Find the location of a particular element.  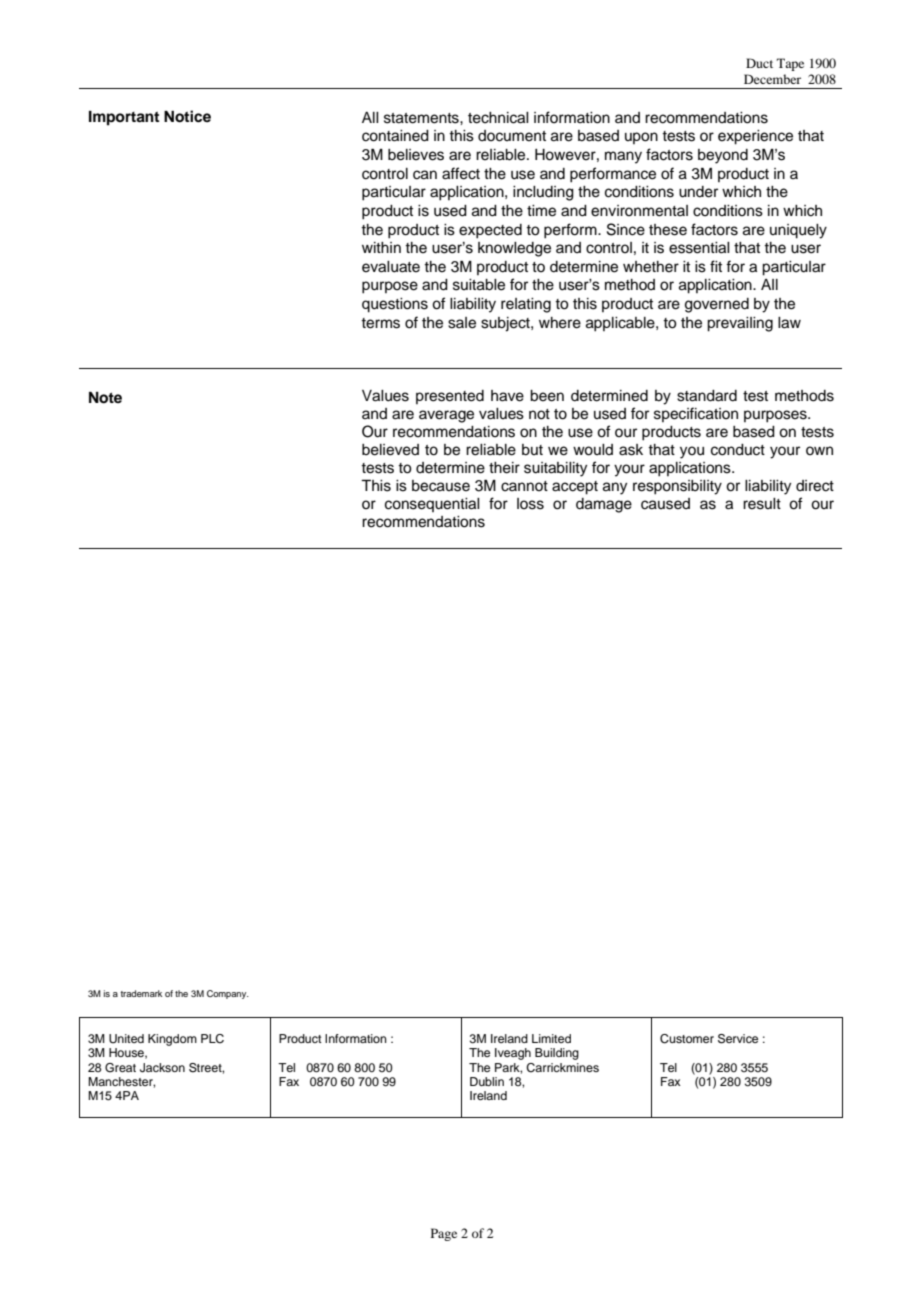

loss is located at coordinates (530, 504).
